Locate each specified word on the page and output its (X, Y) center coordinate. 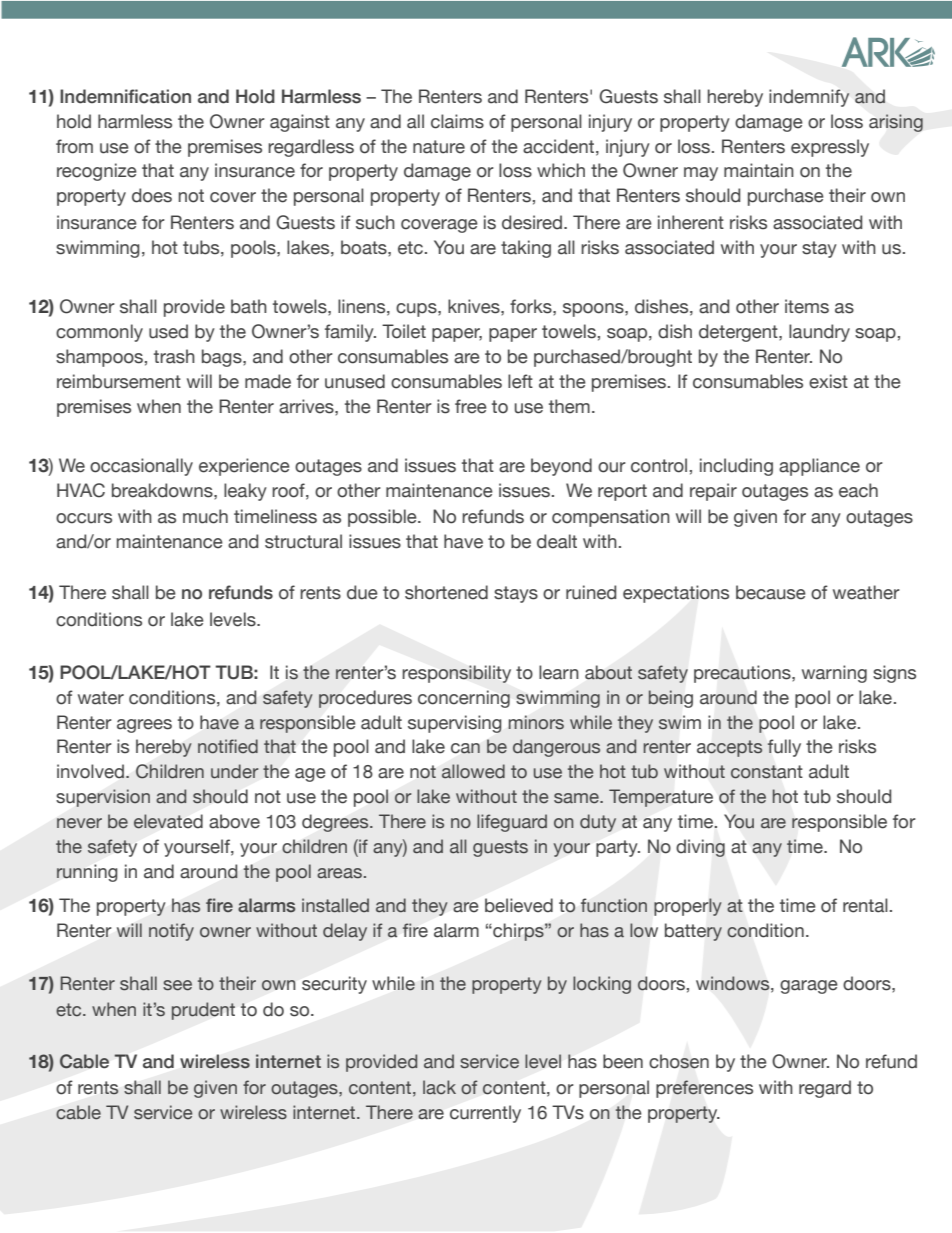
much (205, 516)
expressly (830, 148)
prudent (203, 1011)
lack (439, 1087)
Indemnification (125, 96)
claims (457, 121)
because (771, 592)
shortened (446, 592)
